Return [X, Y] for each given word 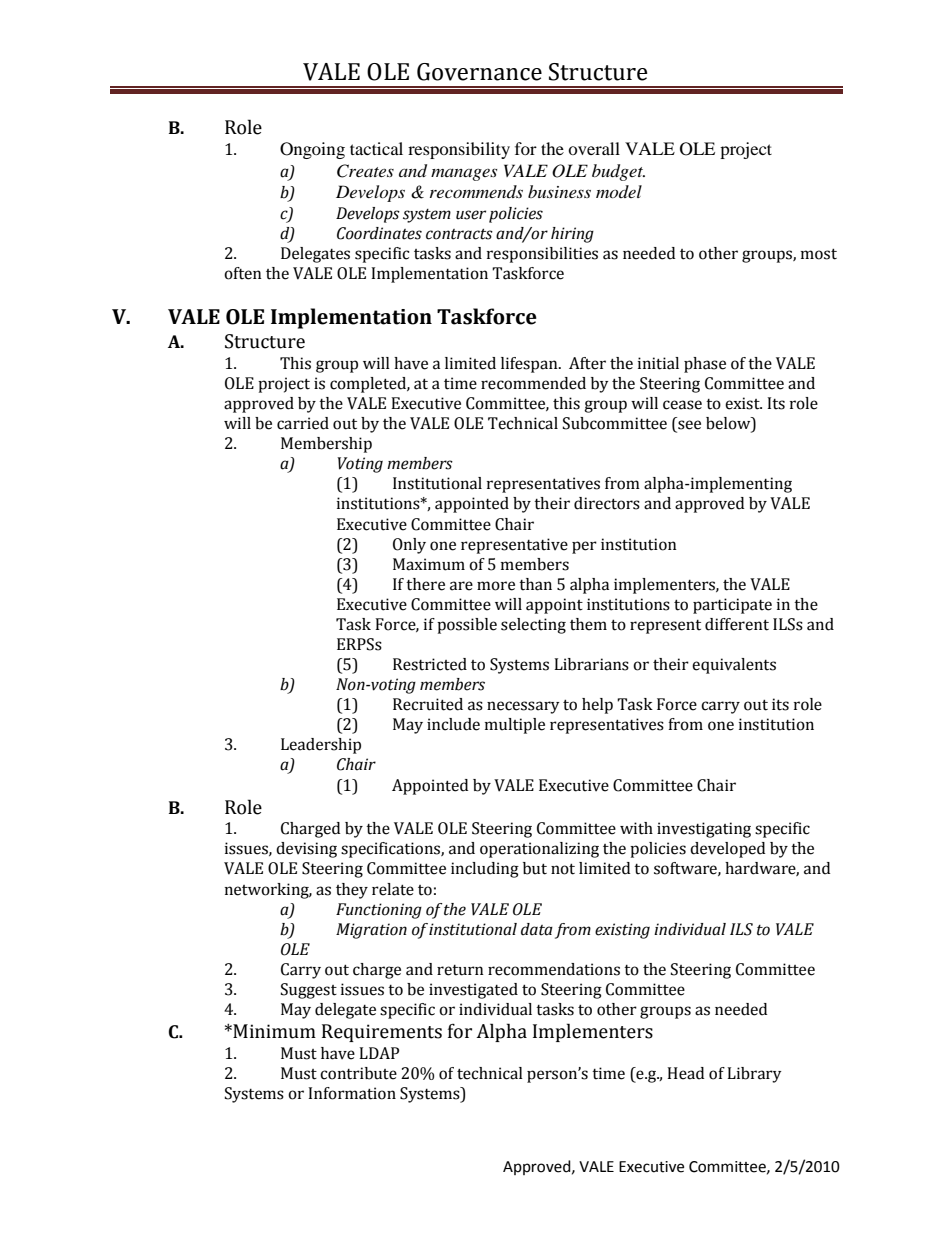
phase [705, 365]
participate [732, 606]
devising [306, 850]
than [535, 584]
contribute [358, 1073]
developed [727, 850]
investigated [473, 991]
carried [303, 423]
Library [754, 1075]
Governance [479, 72]
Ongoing [312, 150]
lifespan [530, 365]
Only [409, 546]
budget [618, 172]
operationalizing [539, 850]
